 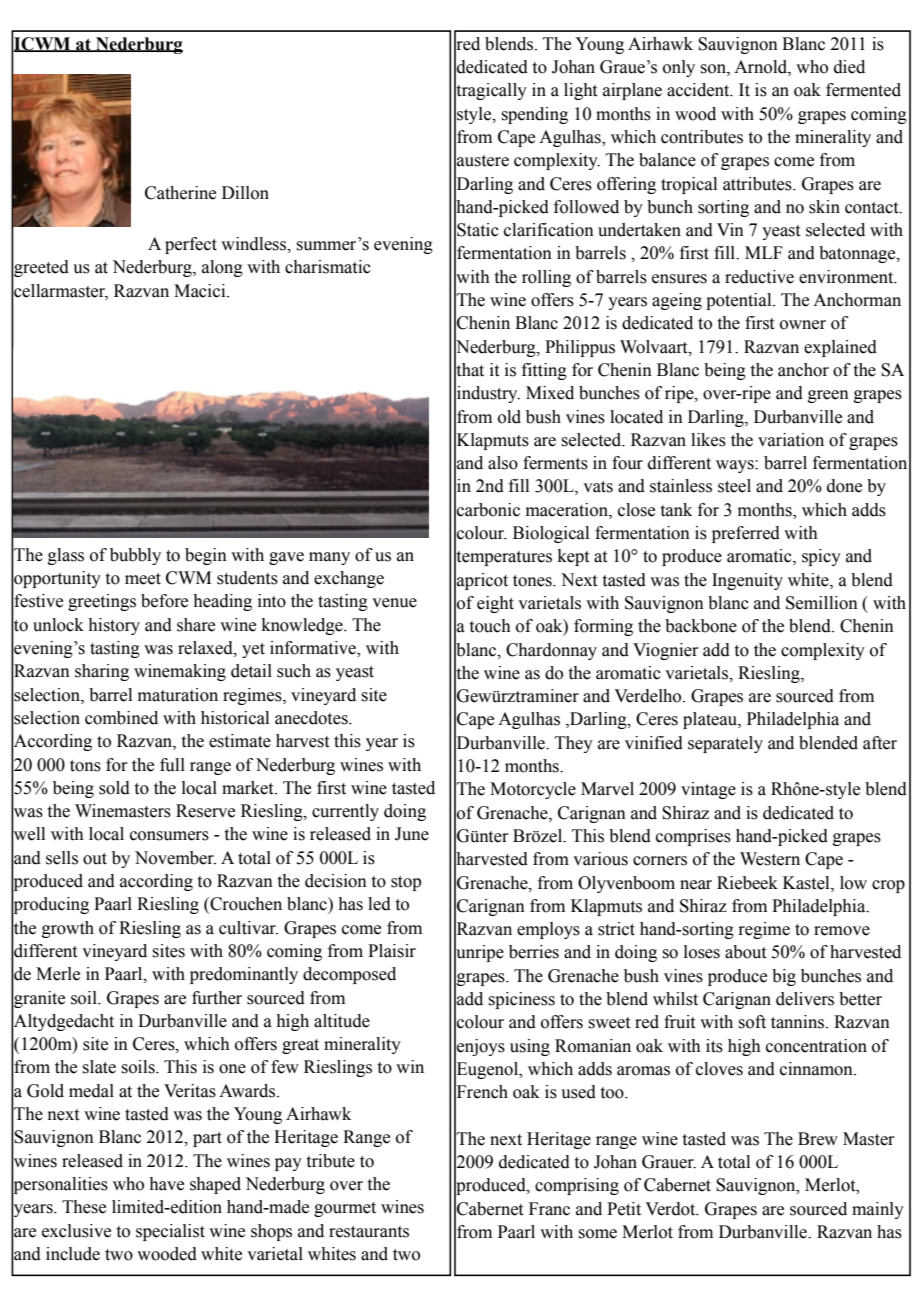 What do you see at coordinates (490, 626) in the document?
I see `touch` at bounding box center [490, 626].
